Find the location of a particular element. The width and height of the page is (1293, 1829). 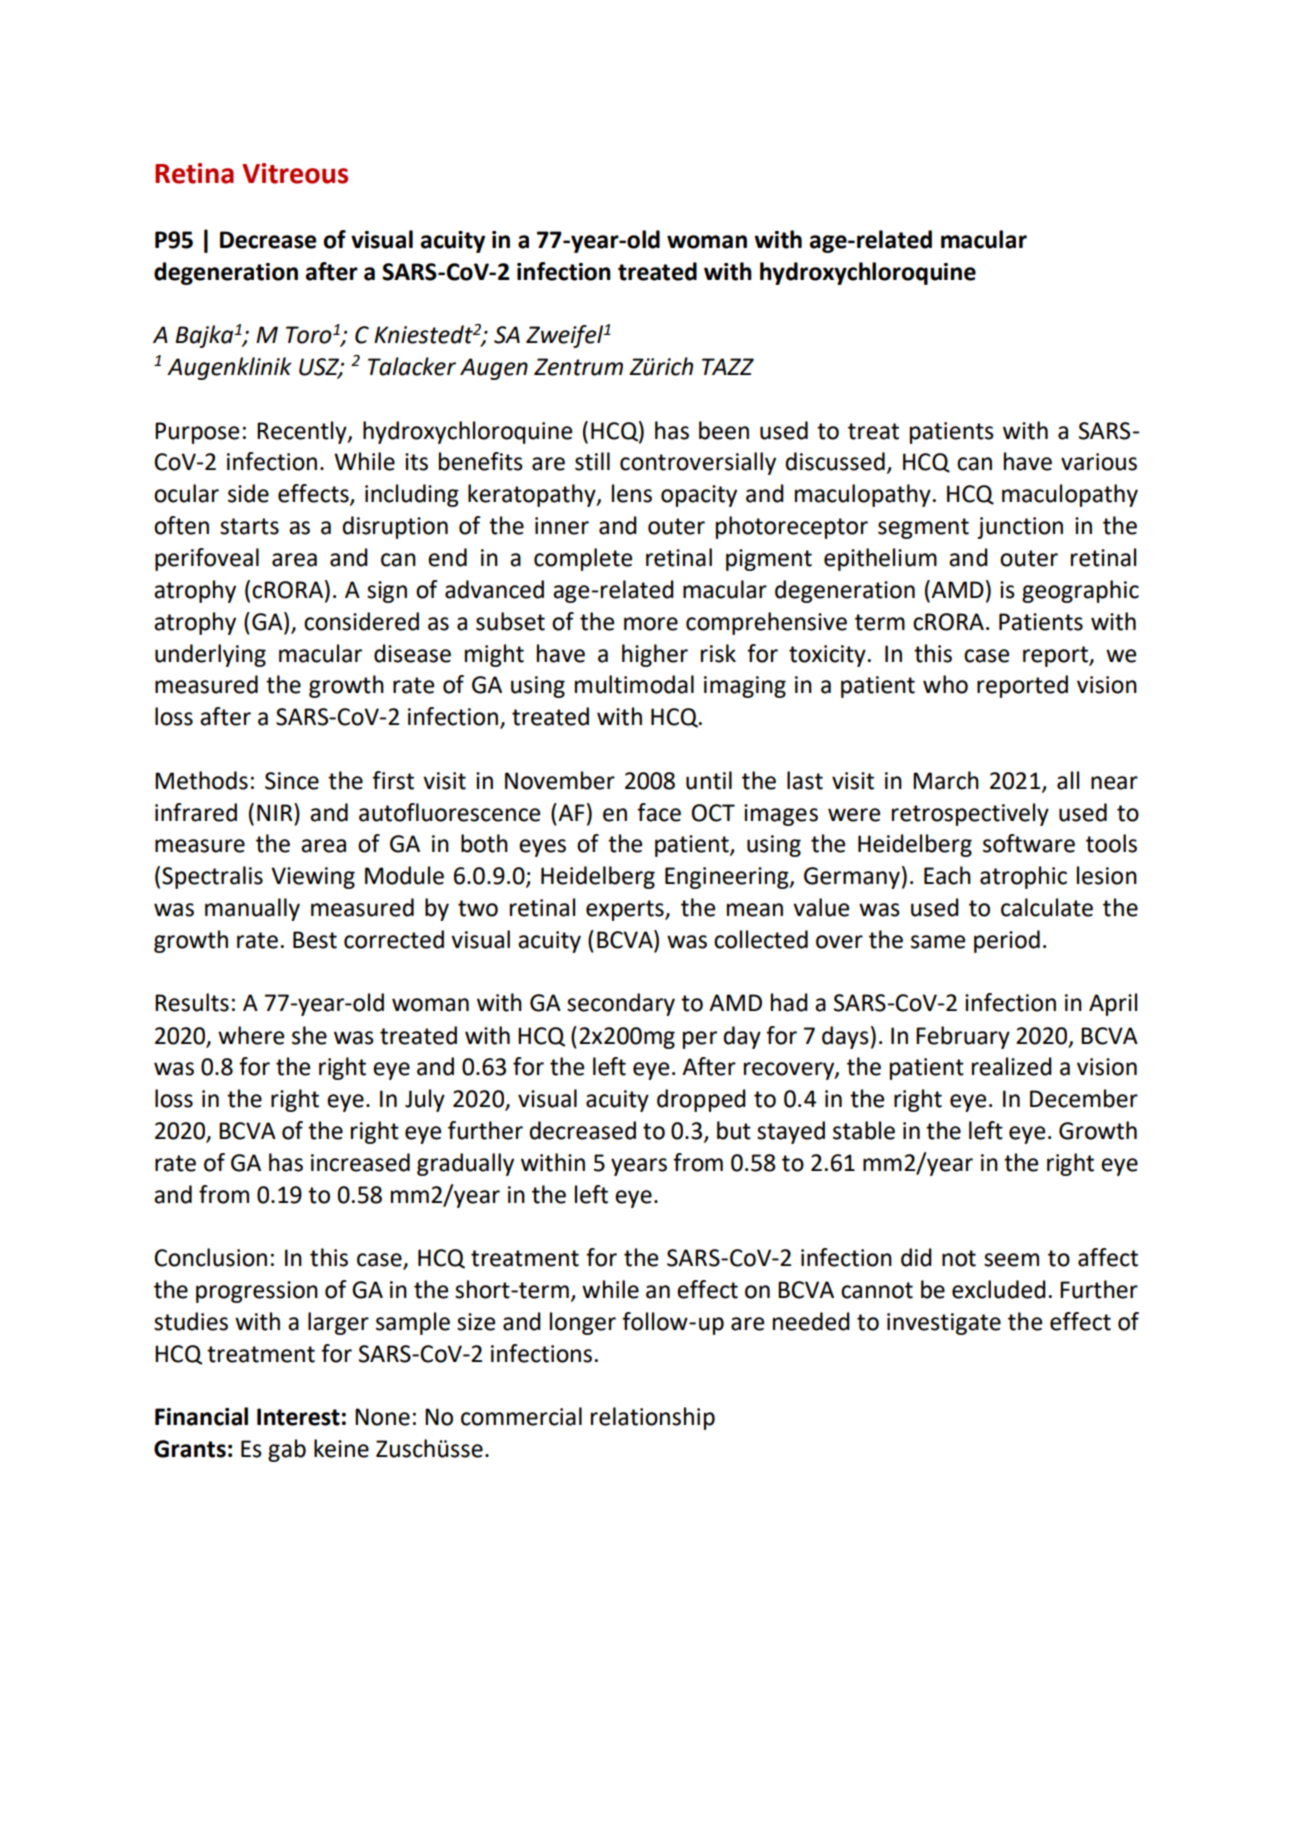

investigate is located at coordinates (944, 1324).
